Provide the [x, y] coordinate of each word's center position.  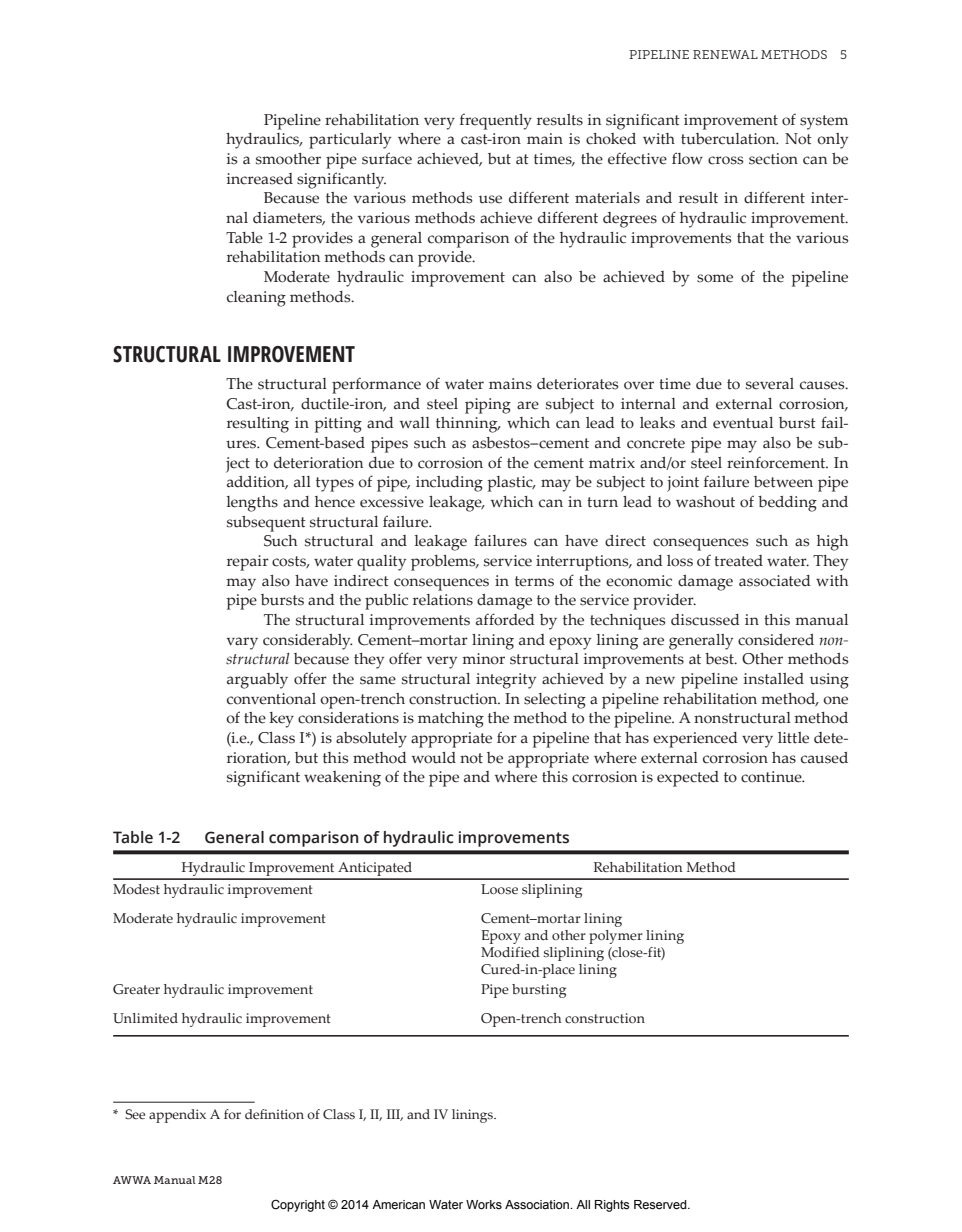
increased [260, 179]
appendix [177, 1116]
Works [484, 1204]
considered [776, 640]
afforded [505, 619]
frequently [496, 122]
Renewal [725, 54]
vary [242, 643]
